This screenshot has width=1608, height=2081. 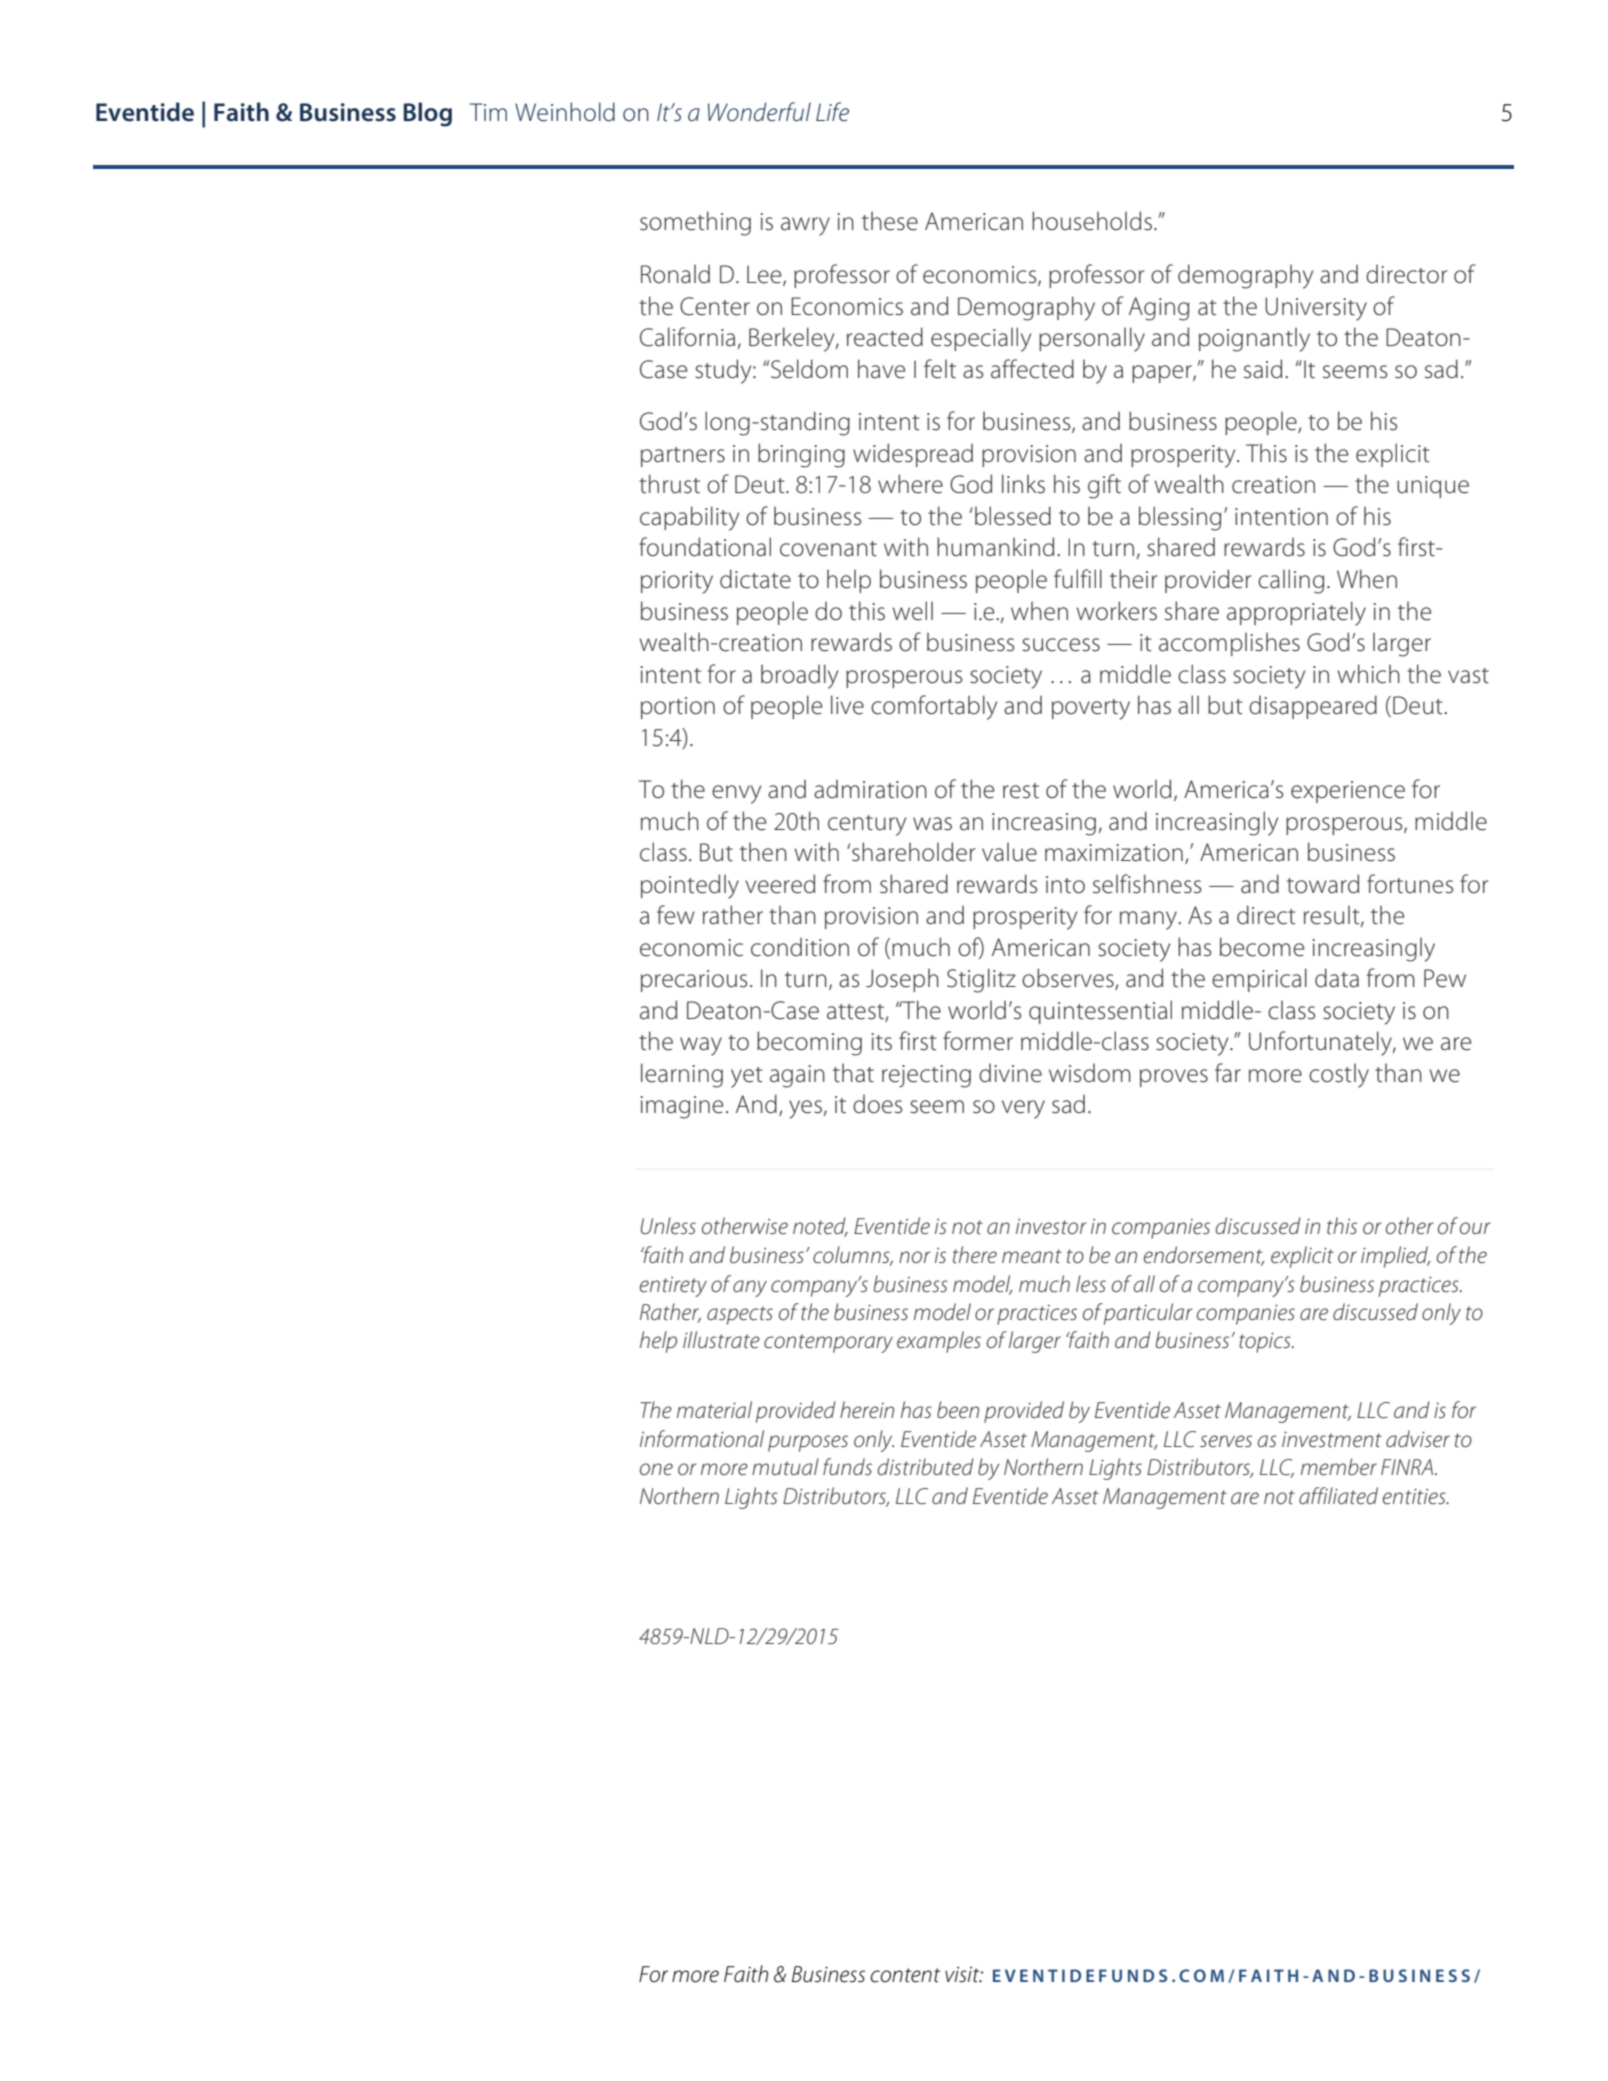 What do you see at coordinates (1338, 1496) in the screenshot?
I see `affiliated` at bounding box center [1338, 1496].
